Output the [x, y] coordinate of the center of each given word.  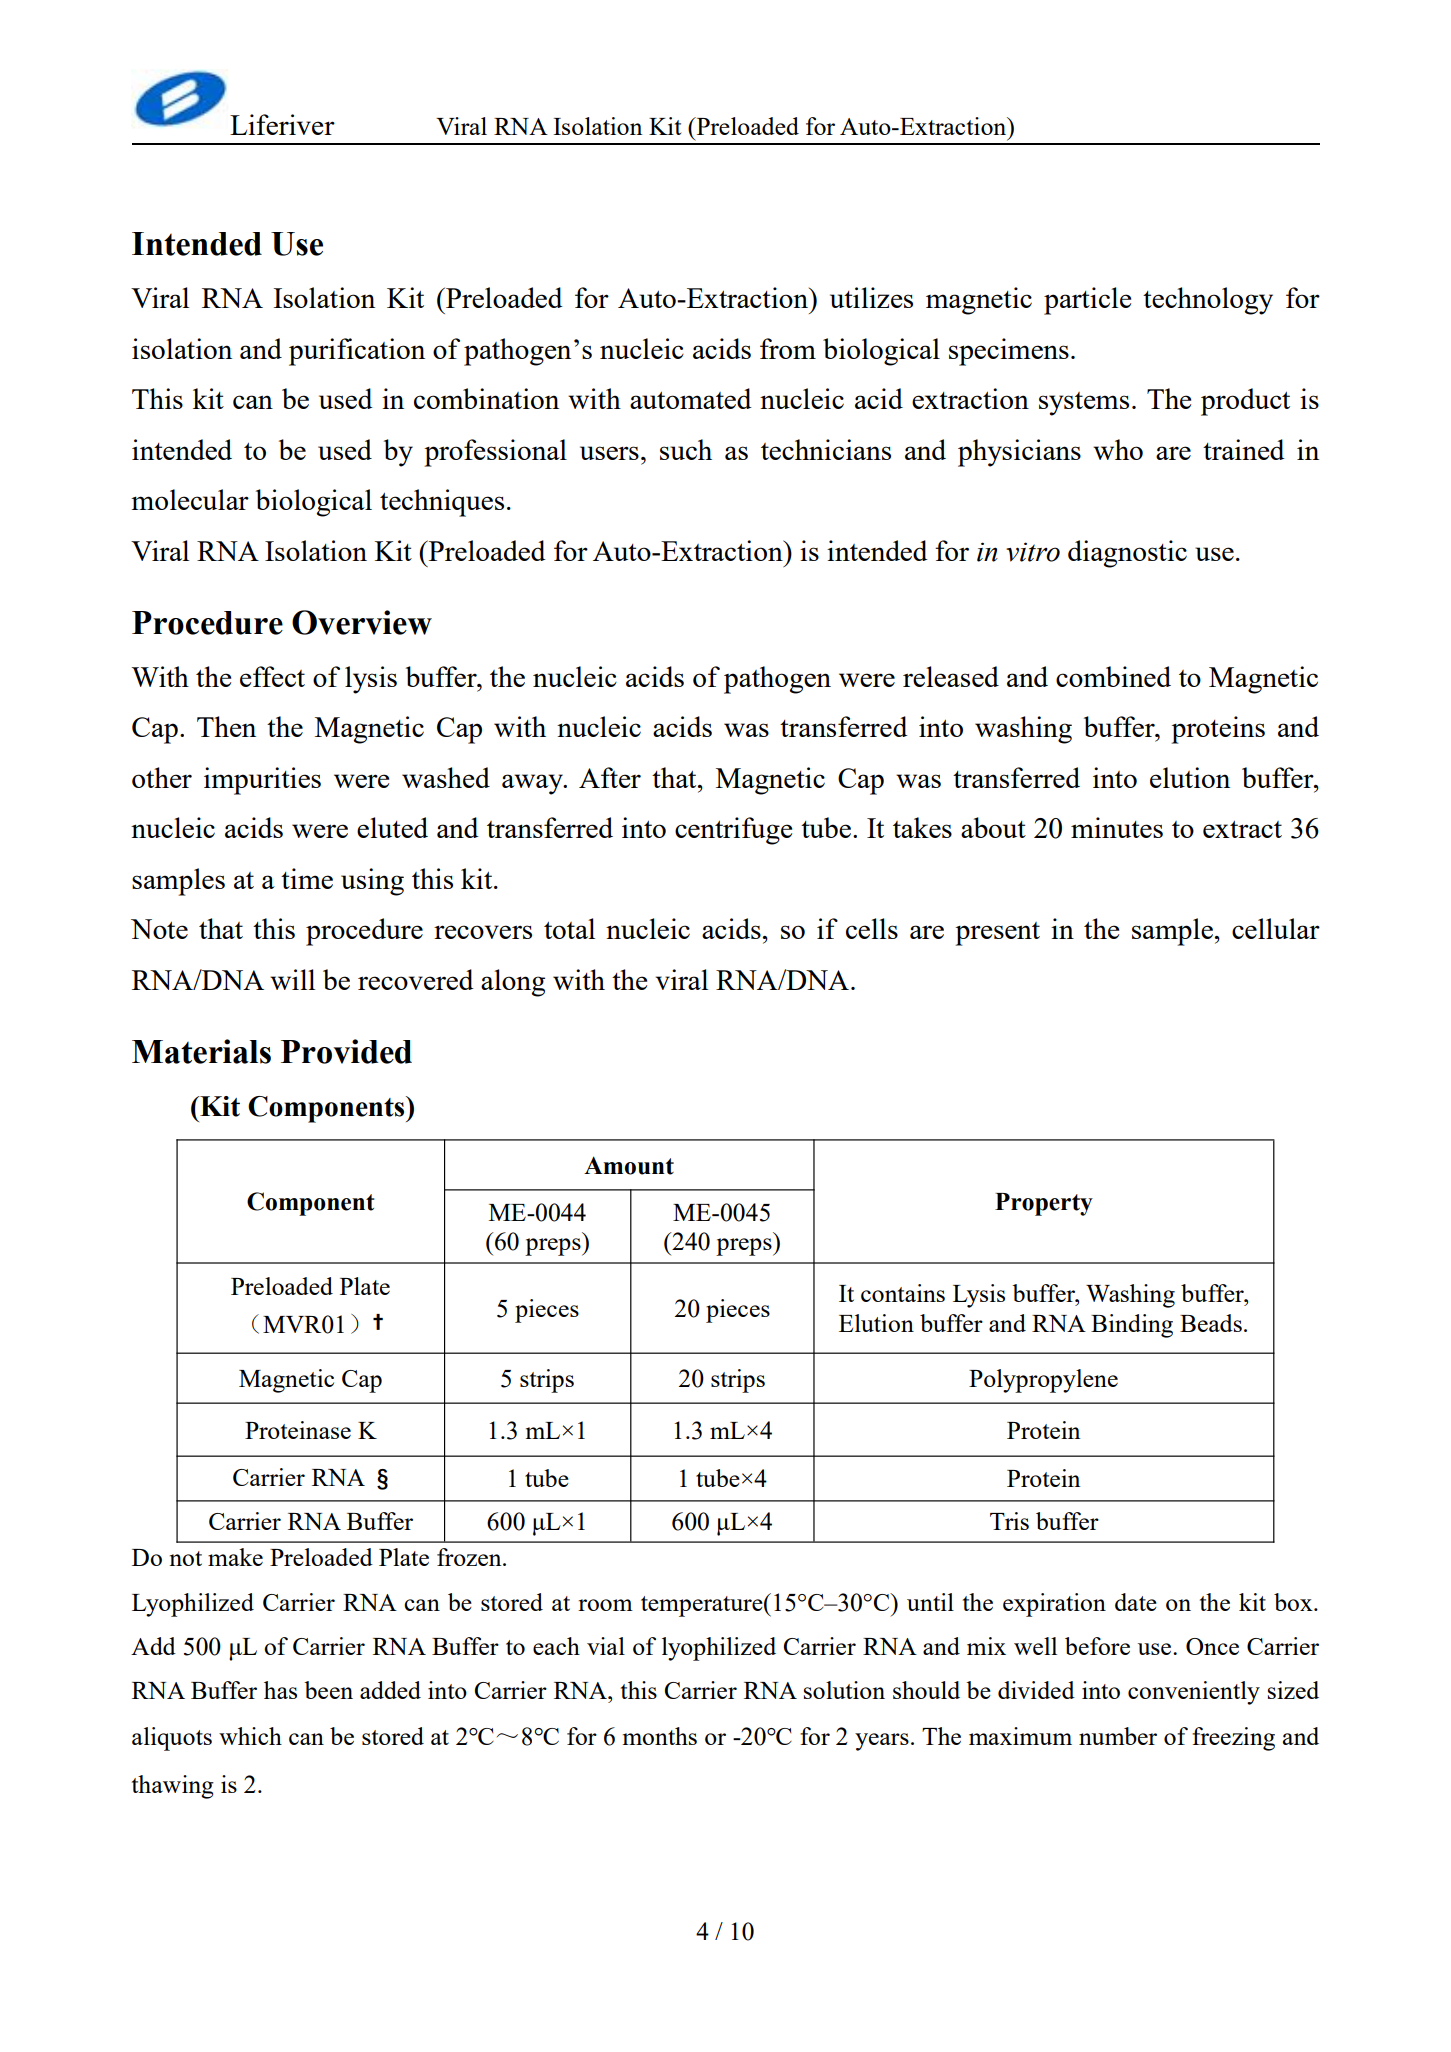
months [660, 1736]
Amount [629, 1165]
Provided [346, 1051]
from [788, 348]
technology [1208, 301]
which [250, 1736]
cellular [1276, 928]
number [1118, 1736]
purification [357, 352]
